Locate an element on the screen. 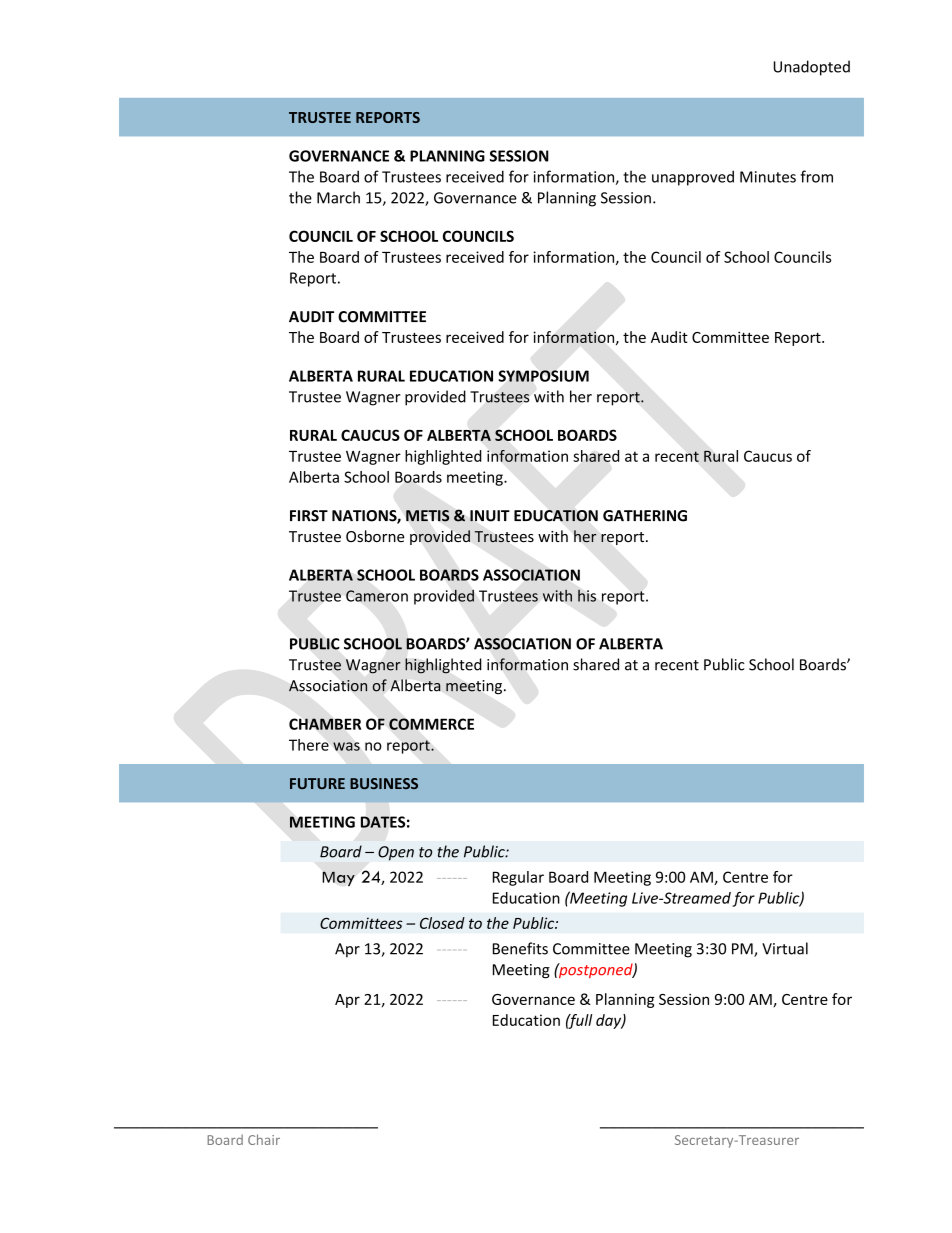  GATHERING is located at coordinates (645, 516).
